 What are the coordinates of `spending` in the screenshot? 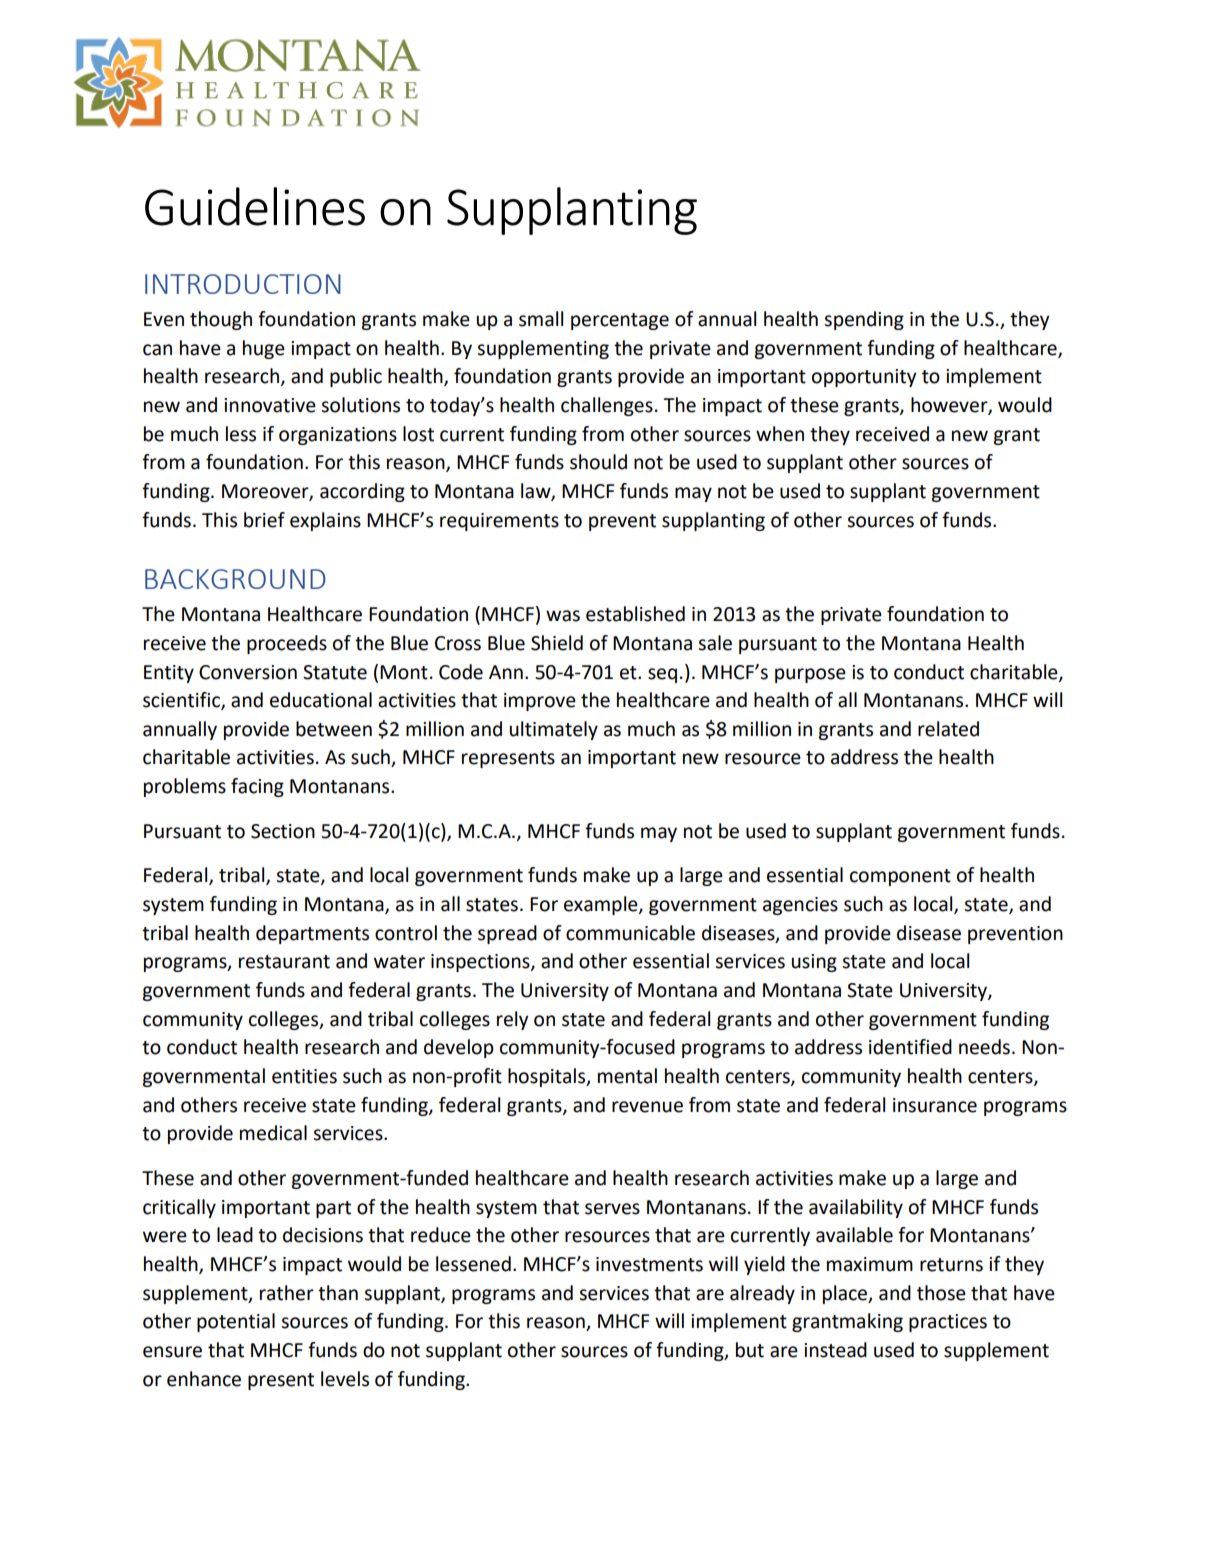 It's located at (864, 320).
